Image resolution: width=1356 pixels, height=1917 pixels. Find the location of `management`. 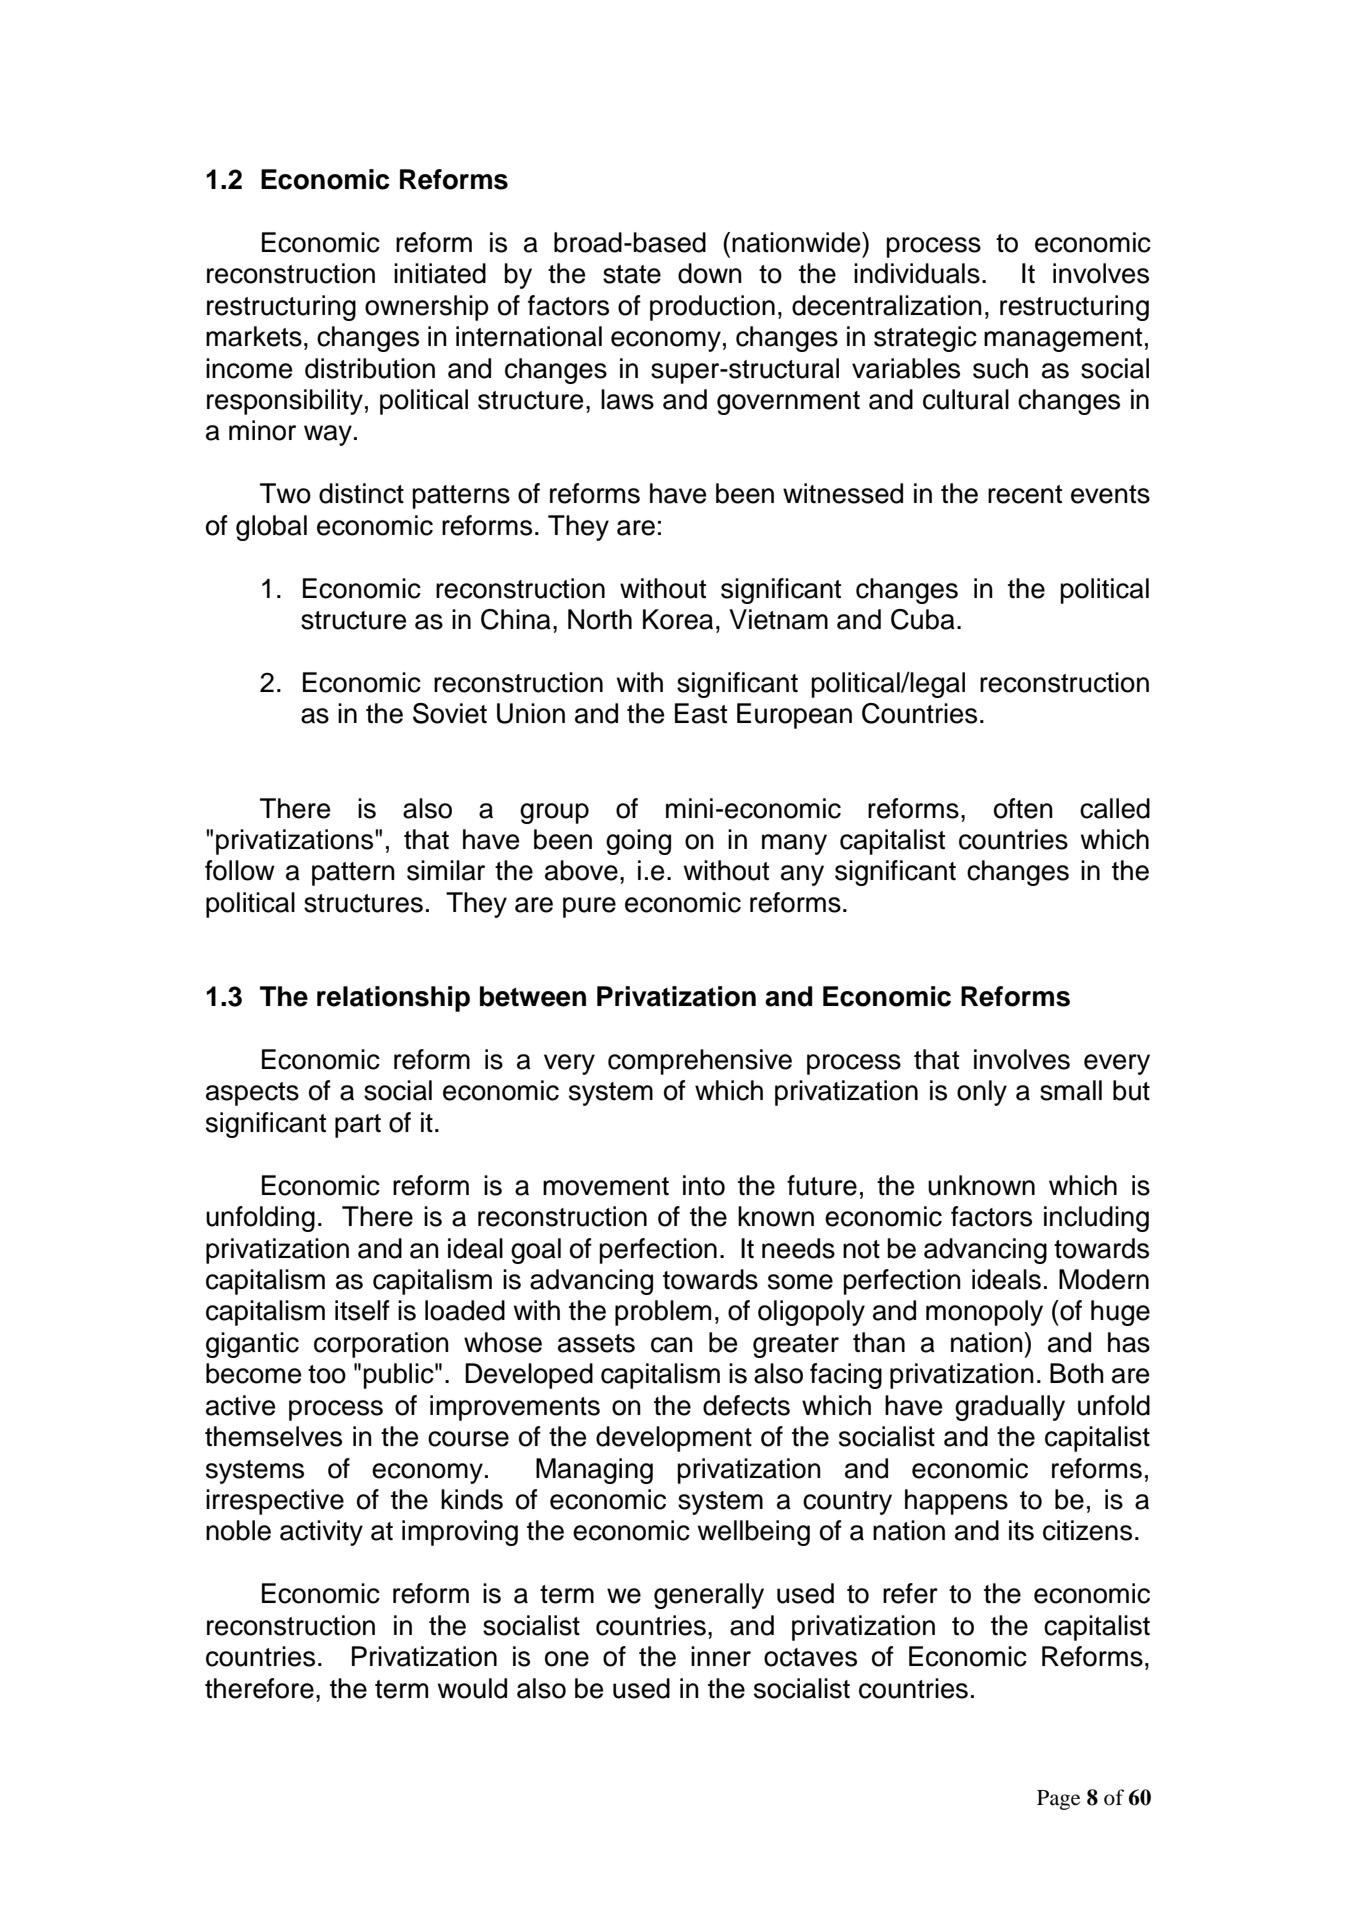

management is located at coordinates (1063, 340).
